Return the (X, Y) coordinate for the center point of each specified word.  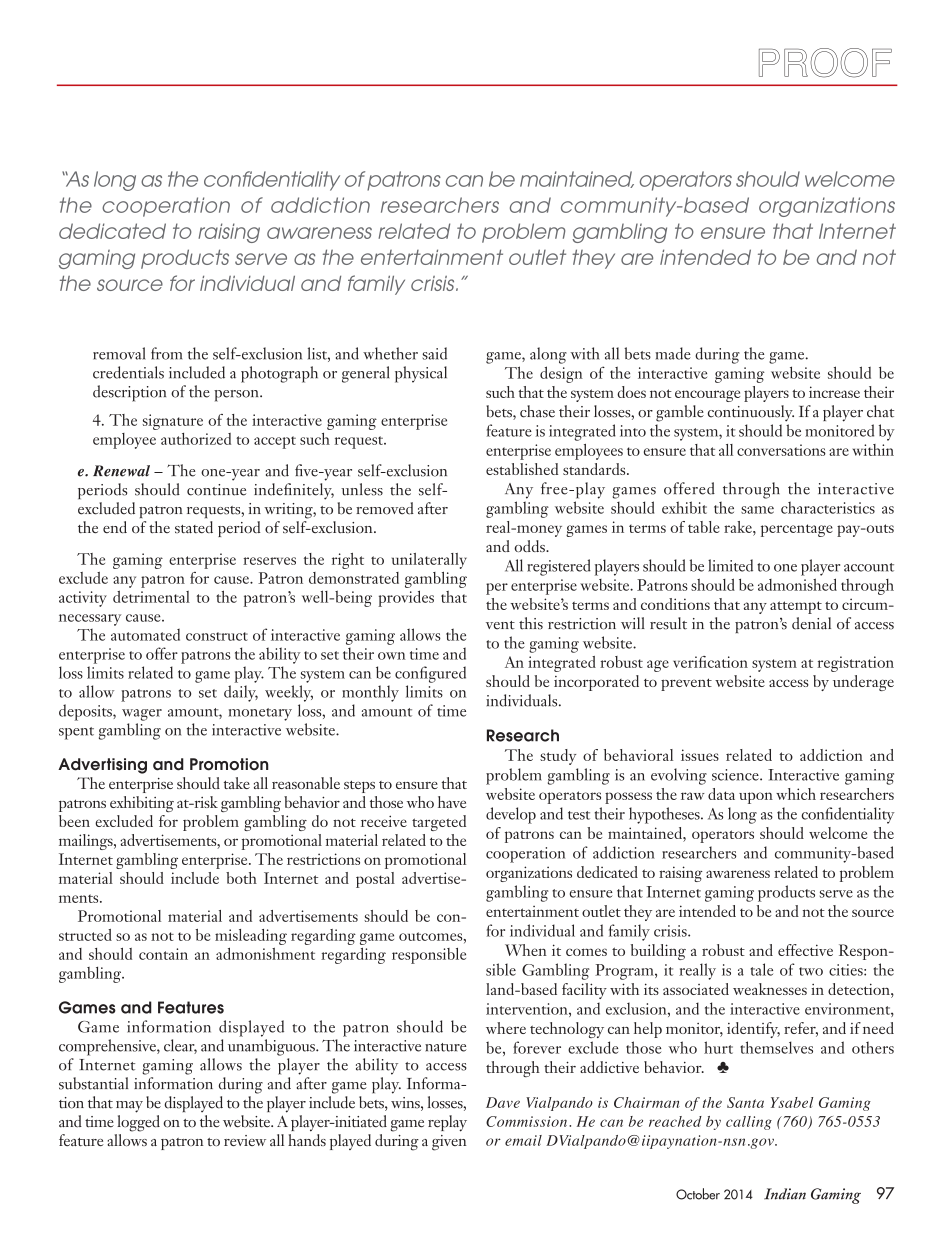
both (241, 878)
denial (811, 623)
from (166, 353)
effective (805, 950)
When (526, 950)
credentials (128, 372)
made (673, 353)
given (449, 1143)
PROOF (825, 63)
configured (430, 674)
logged (138, 1123)
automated (145, 635)
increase (834, 392)
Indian (785, 1194)
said (434, 353)
